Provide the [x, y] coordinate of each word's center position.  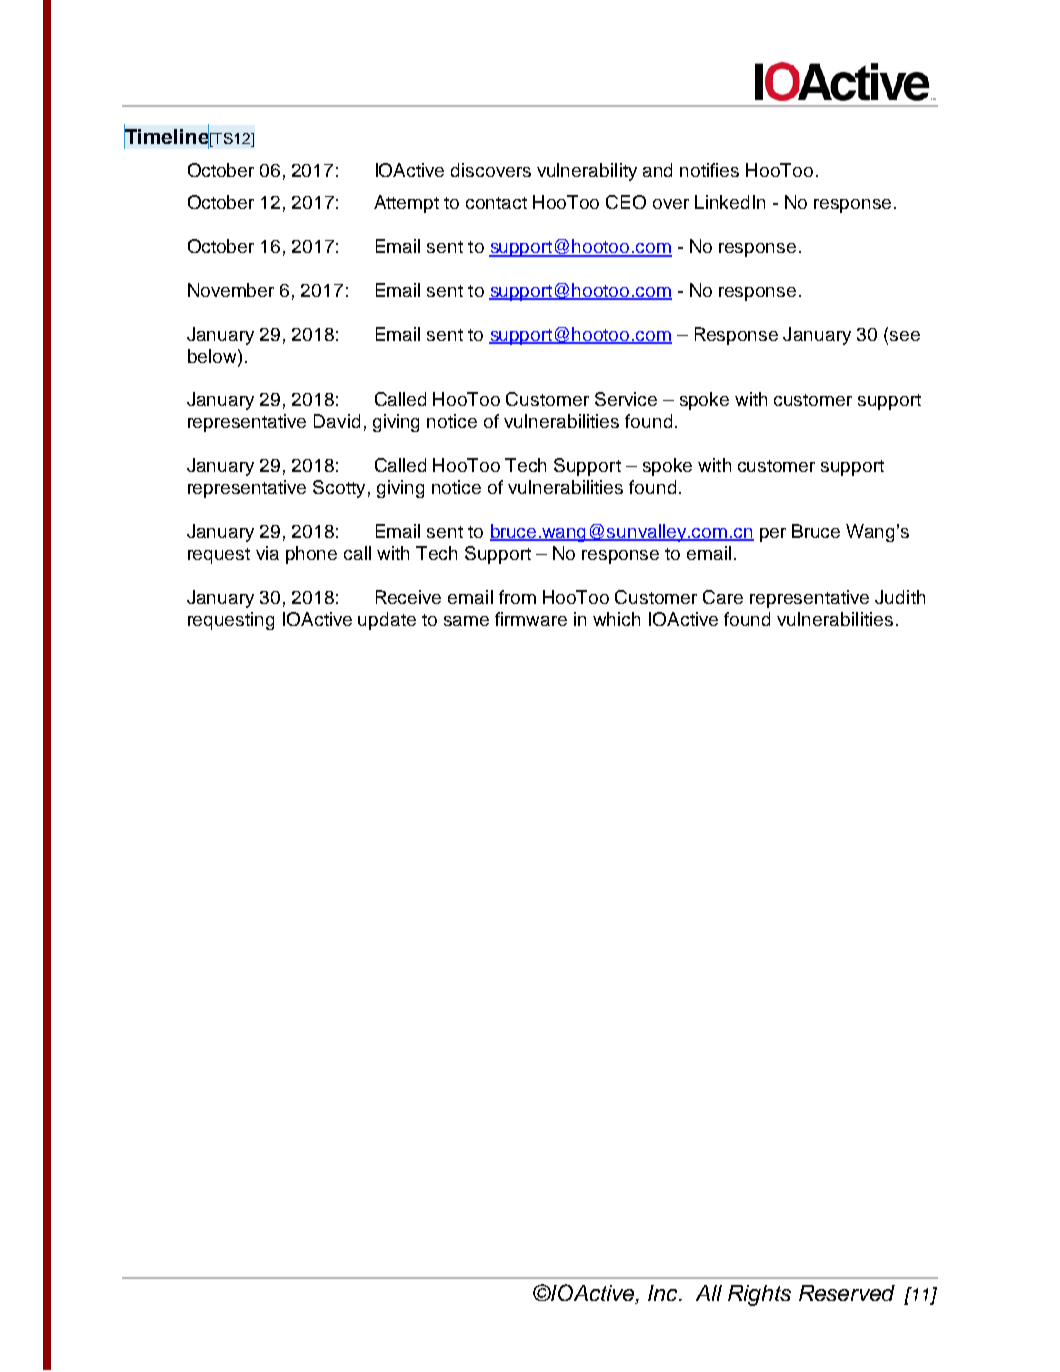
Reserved [847, 1293]
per [773, 535]
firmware [531, 619]
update [387, 621]
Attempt [406, 204]
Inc [664, 1293]
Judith [900, 597]
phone [311, 555]
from [517, 597]
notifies [709, 170]
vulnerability [587, 172]
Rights [759, 1295]
